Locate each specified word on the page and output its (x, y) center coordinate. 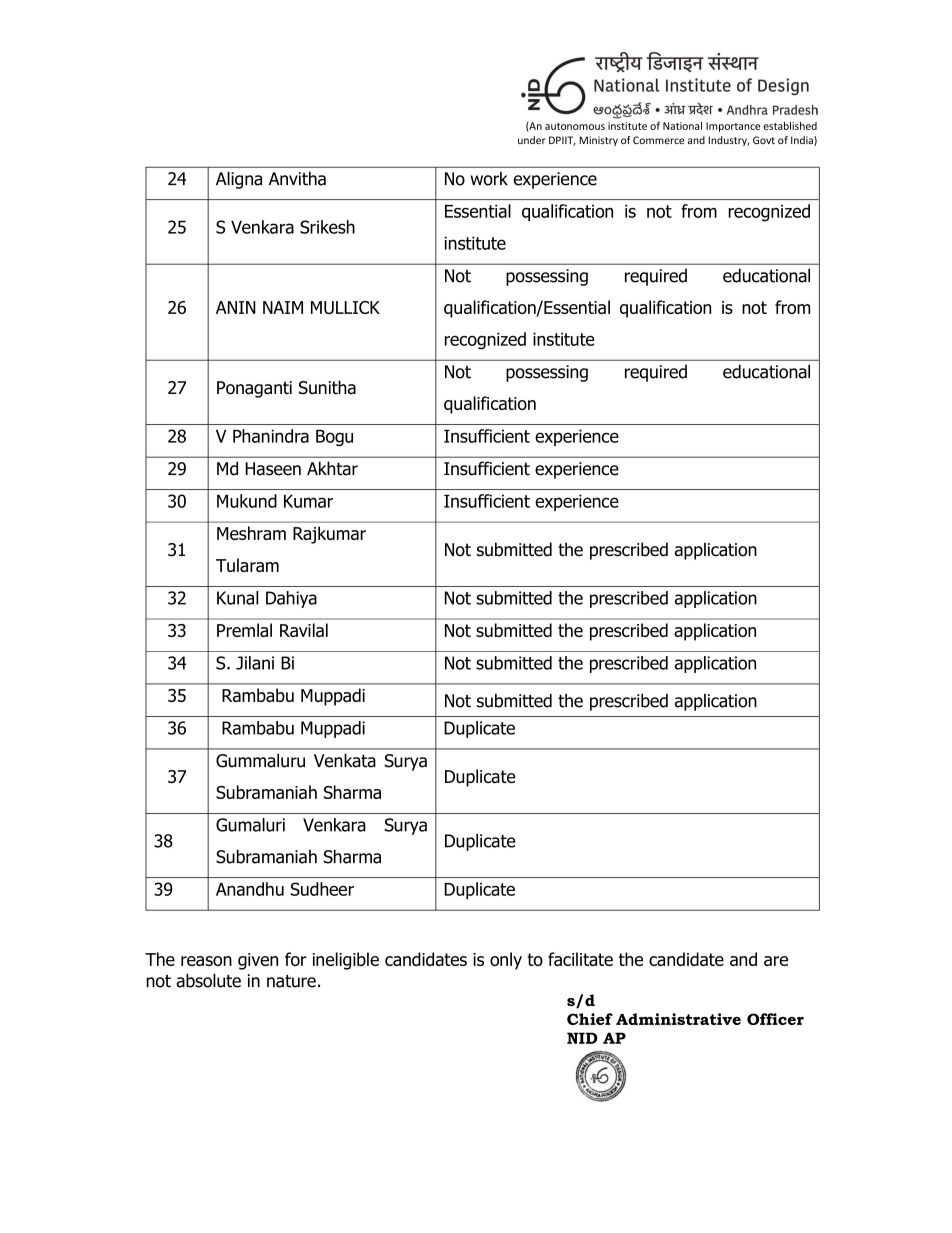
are (776, 961)
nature (291, 981)
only (506, 961)
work (489, 179)
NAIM (283, 307)
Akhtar (332, 468)
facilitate (580, 959)
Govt (764, 140)
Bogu (334, 438)
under (532, 140)
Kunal (237, 598)
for (296, 959)
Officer (775, 1019)
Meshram (251, 533)
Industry (728, 141)
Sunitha (327, 387)
